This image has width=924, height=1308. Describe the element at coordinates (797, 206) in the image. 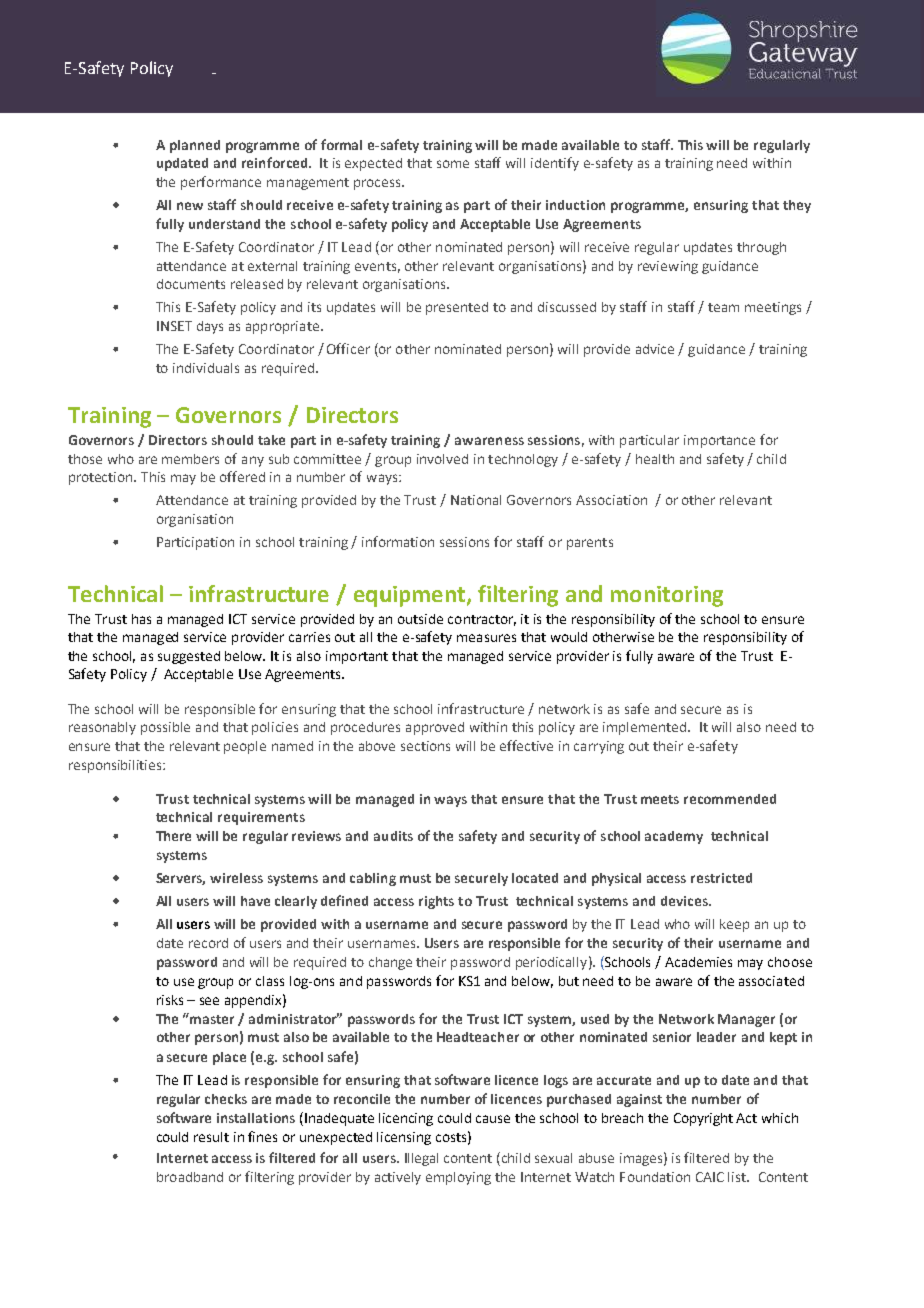

I see `they` at that location.
